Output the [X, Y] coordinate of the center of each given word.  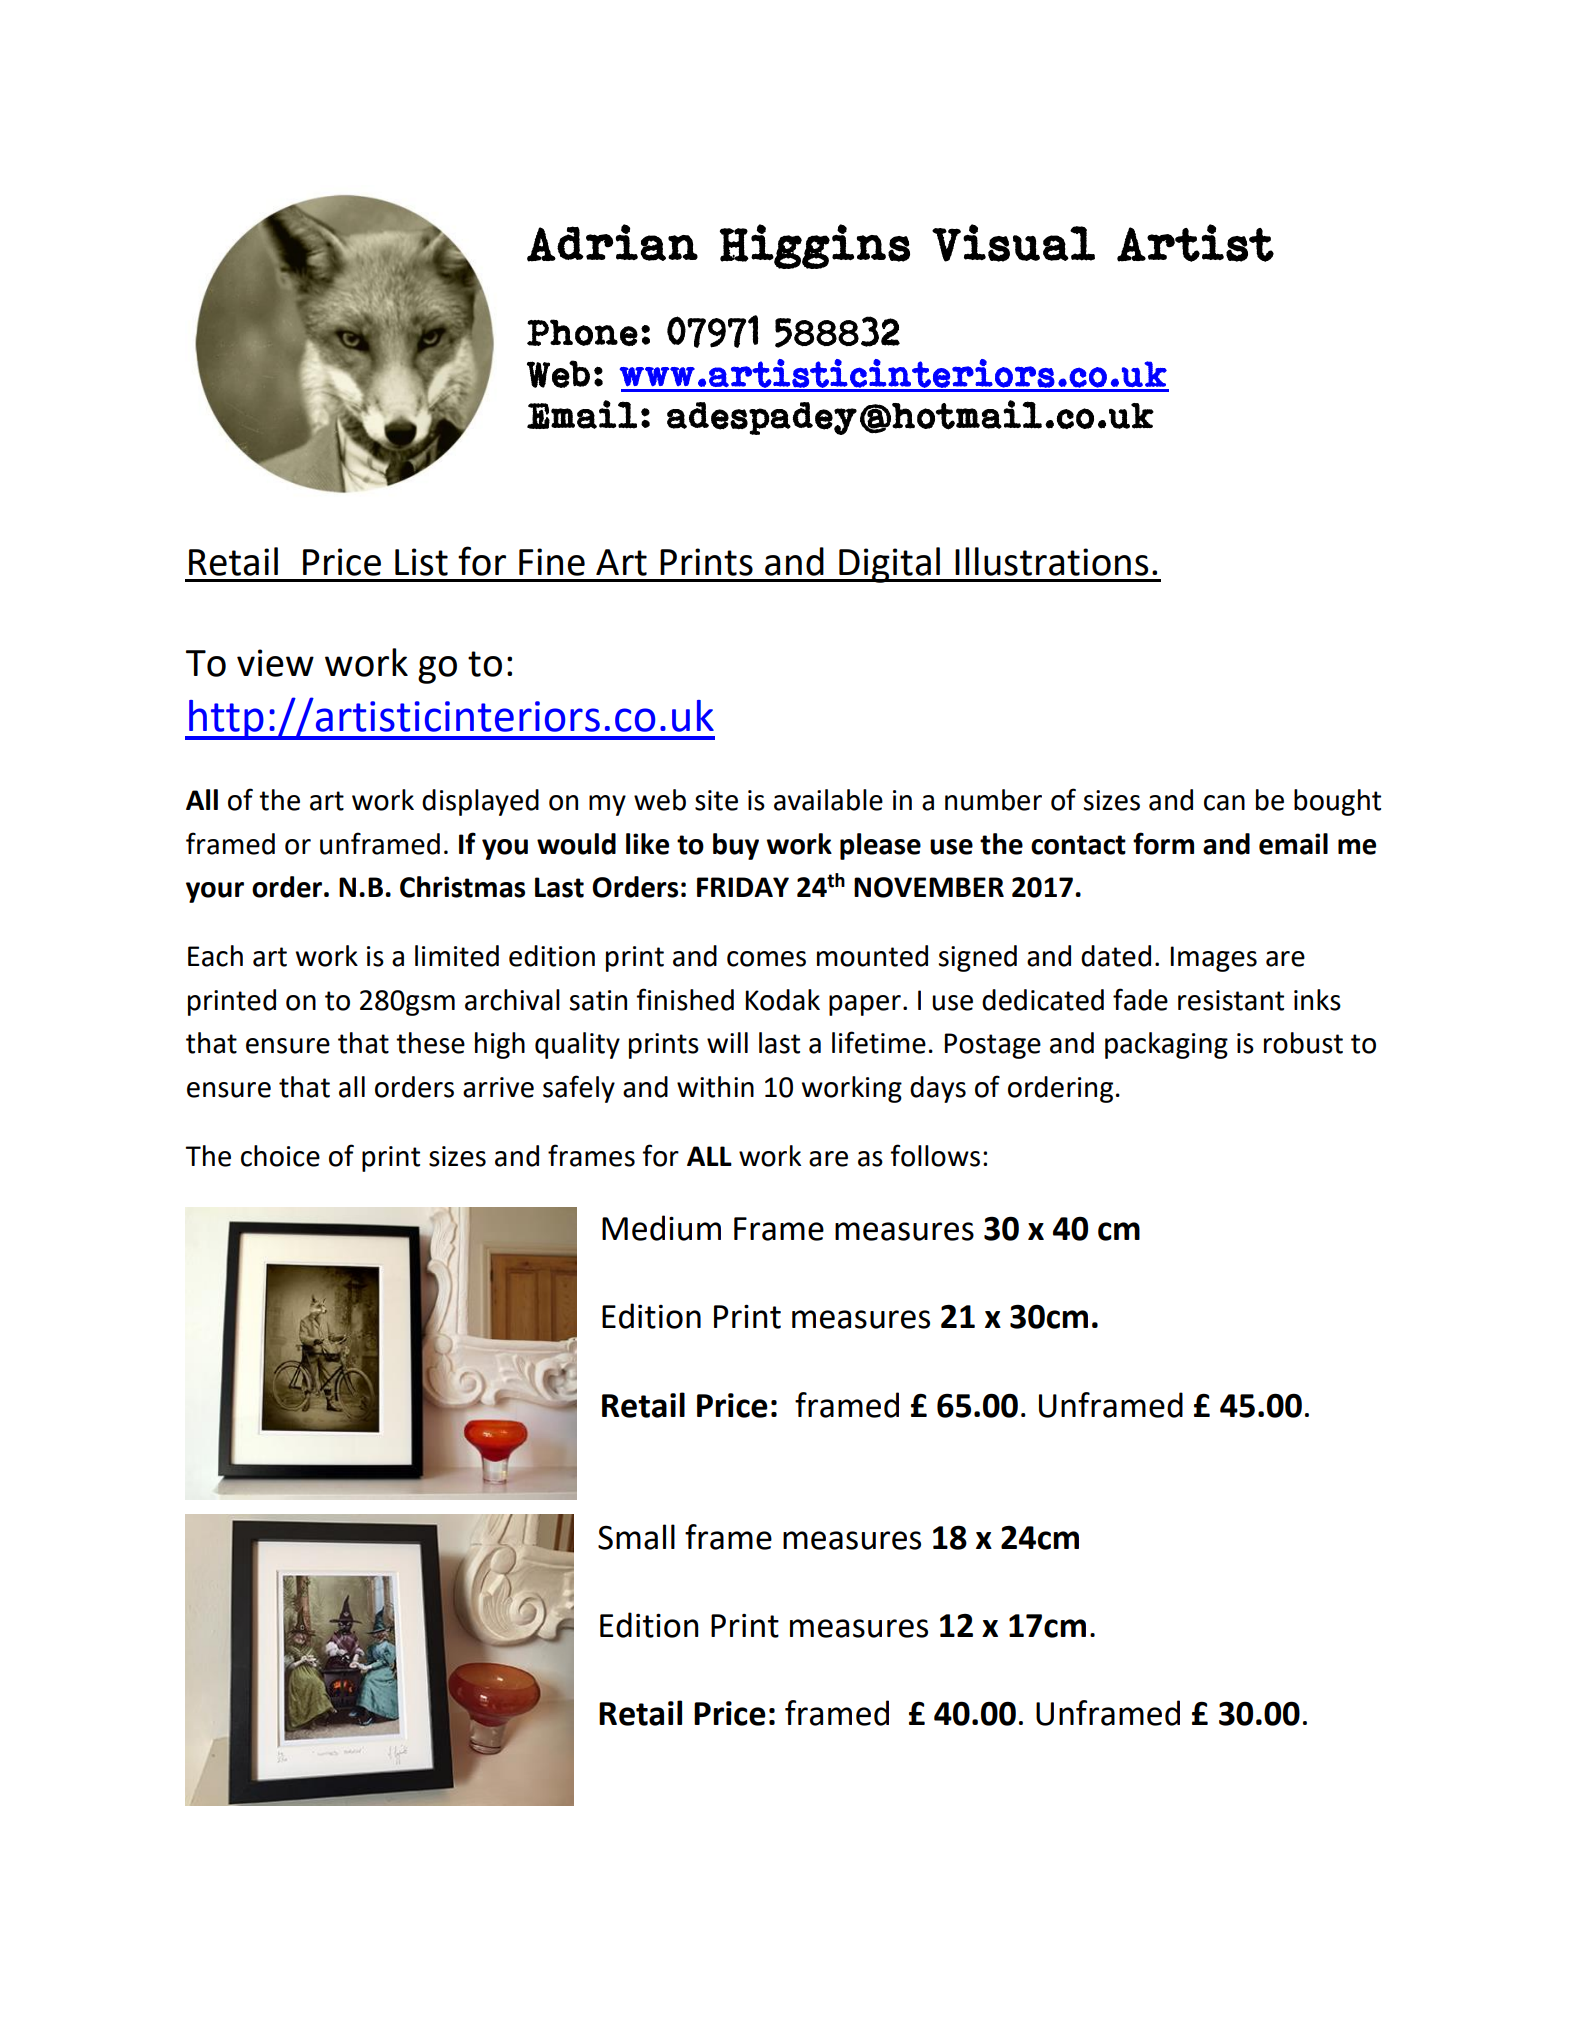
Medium [661, 1228]
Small [636, 1537]
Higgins [815, 246]
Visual [1013, 243]
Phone [582, 332]
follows [935, 1155]
